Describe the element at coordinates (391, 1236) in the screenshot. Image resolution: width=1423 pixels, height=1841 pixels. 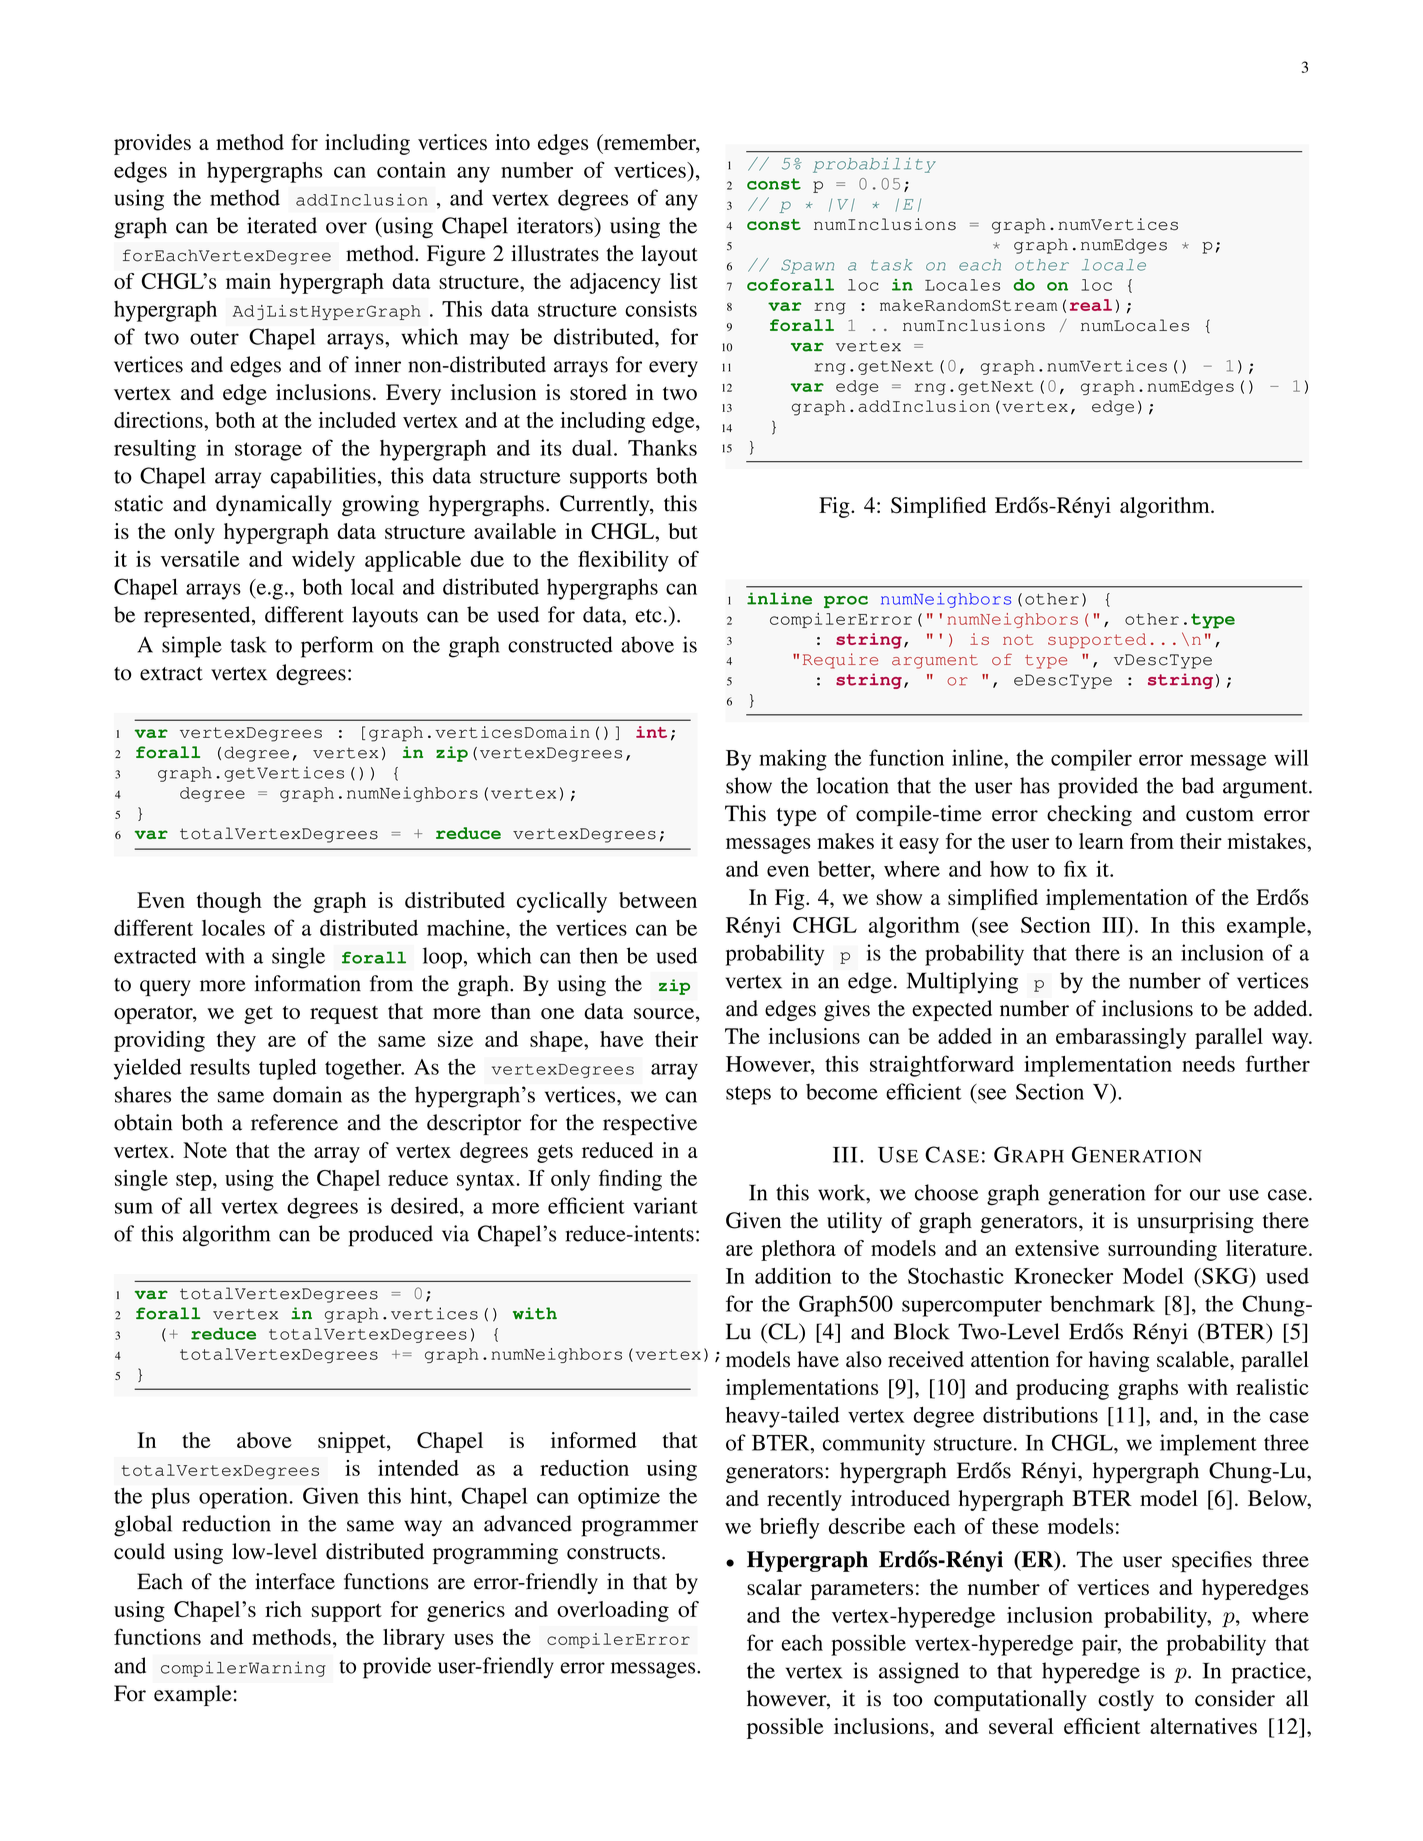
I see `produced` at that location.
